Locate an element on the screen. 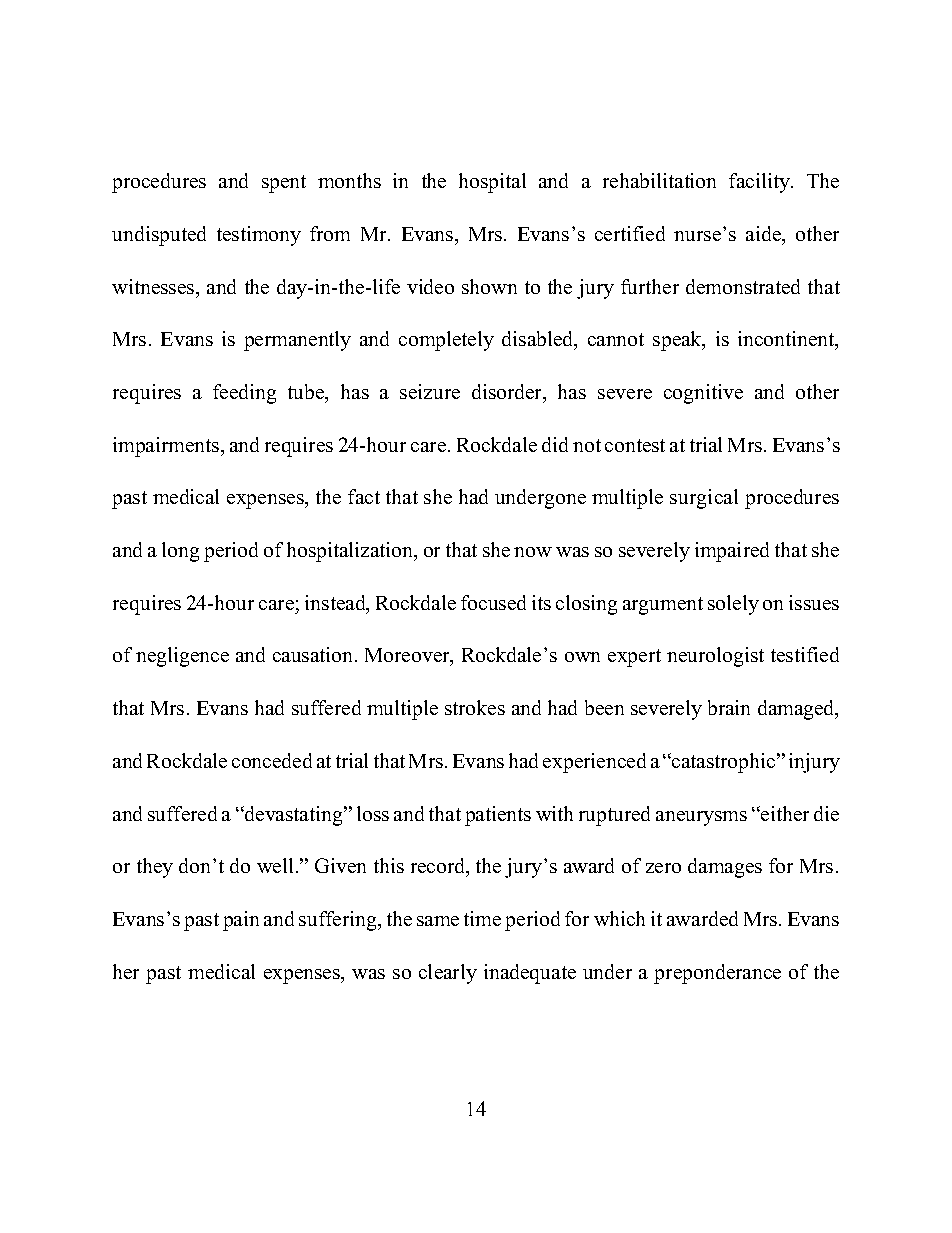 This screenshot has width=952, height=1233. completely is located at coordinates (446, 341).
